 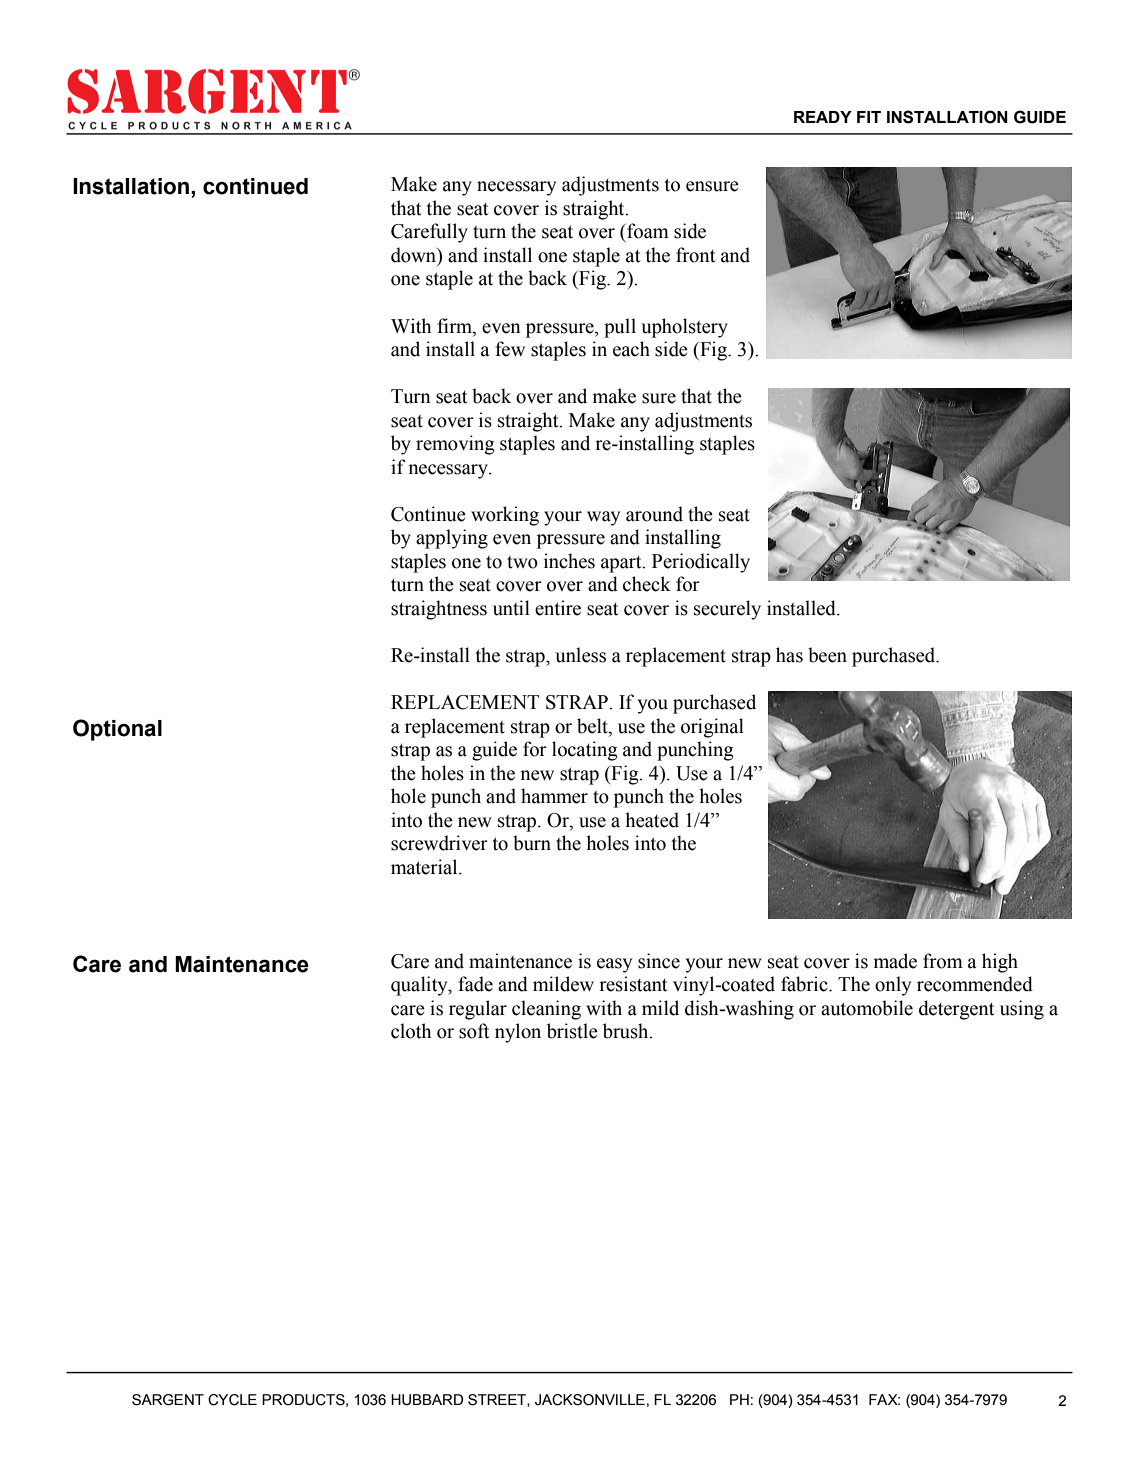 What do you see at coordinates (117, 730) in the screenshot?
I see `Optional` at bounding box center [117, 730].
